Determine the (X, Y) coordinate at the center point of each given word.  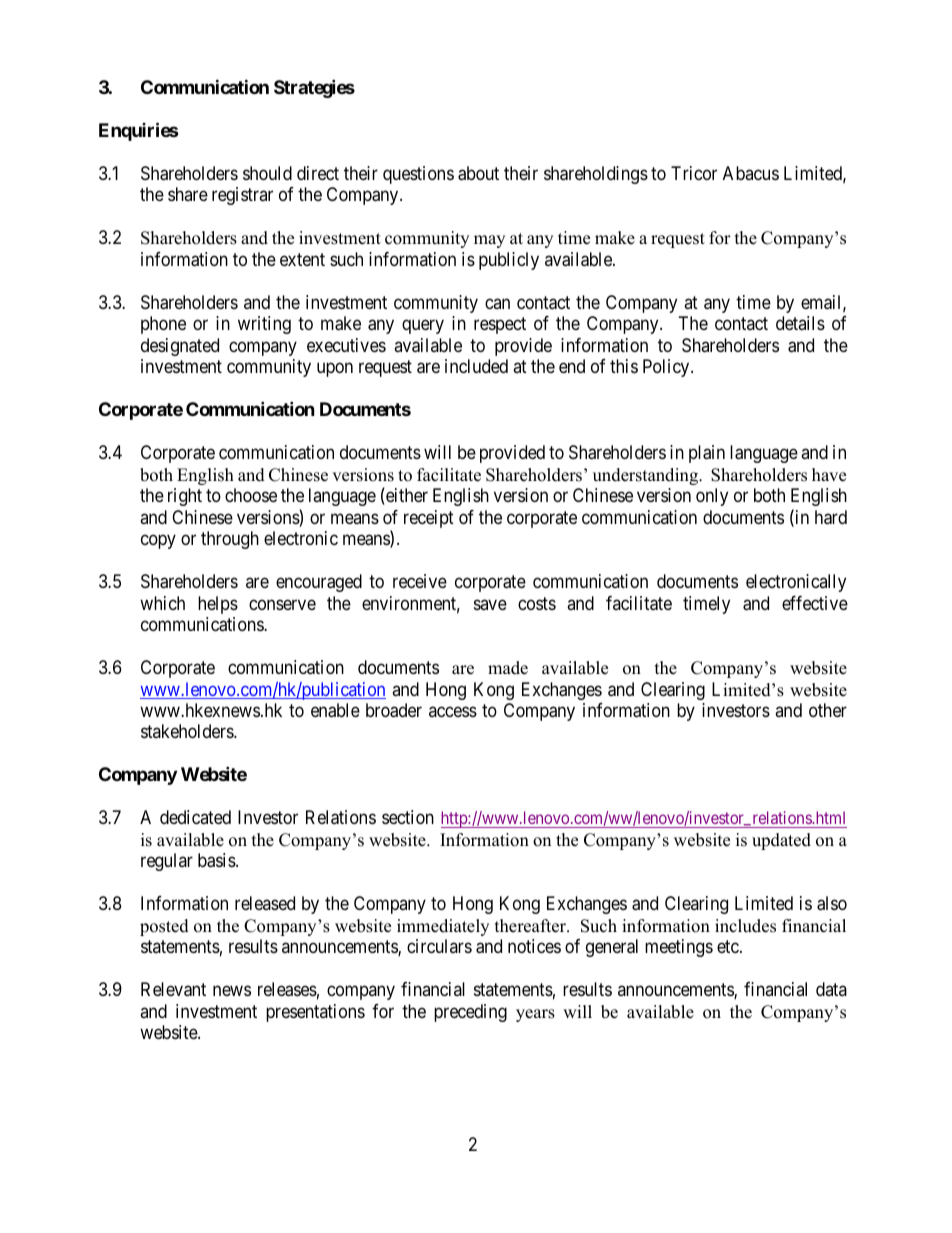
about (478, 173)
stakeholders (188, 731)
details (800, 323)
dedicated (195, 817)
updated (781, 841)
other (828, 710)
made (508, 668)
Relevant (173, 989)
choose (251, 495)
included (476, 366)
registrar (242, 196)
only (712, 497)
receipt (429, 519)
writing (264, 325)
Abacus (751, 173)
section (408, 817)
